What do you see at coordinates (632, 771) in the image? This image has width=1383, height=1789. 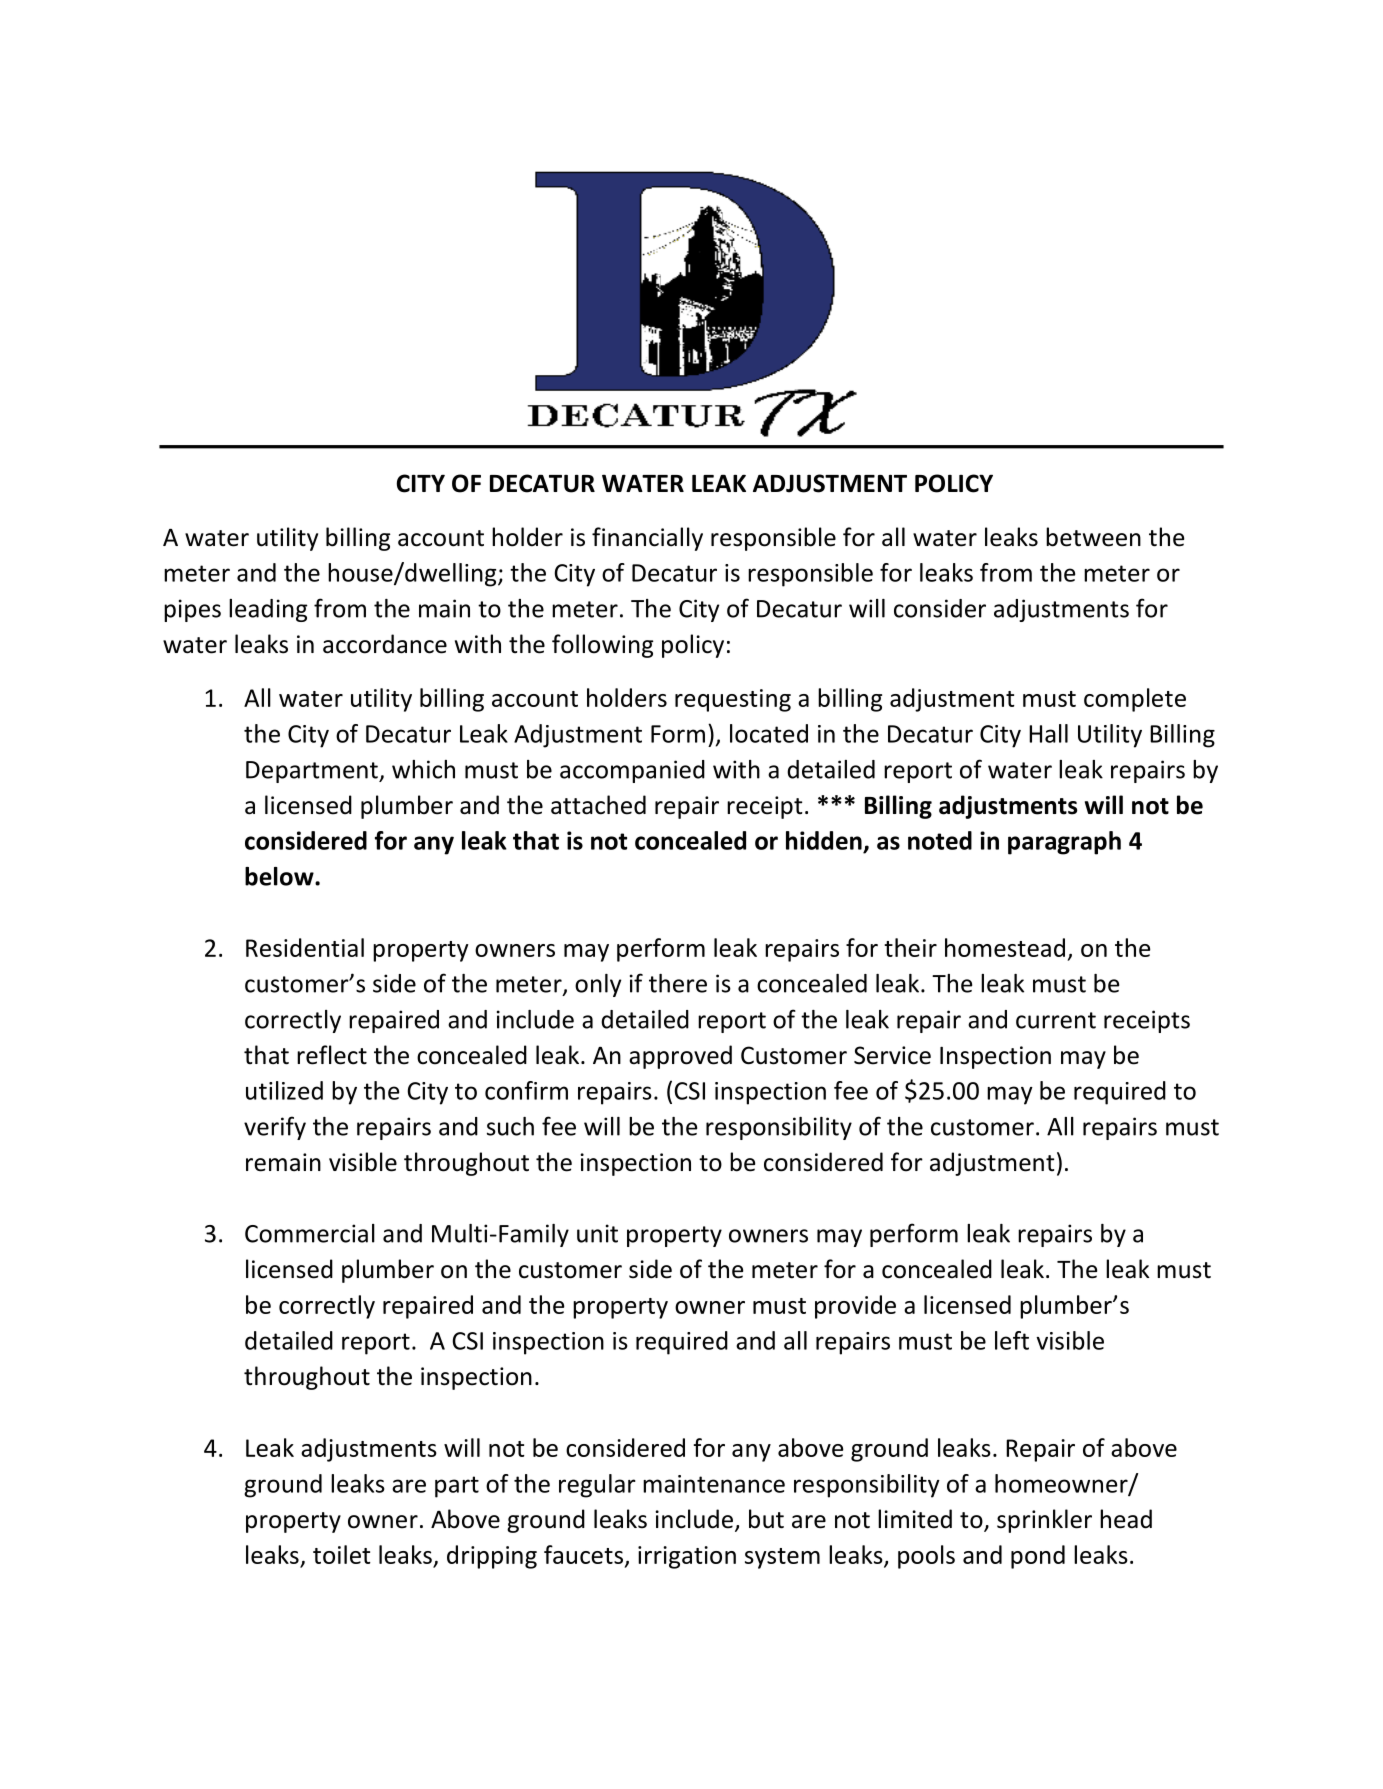 I see `accompanied` at bounding box center [632, 771].
